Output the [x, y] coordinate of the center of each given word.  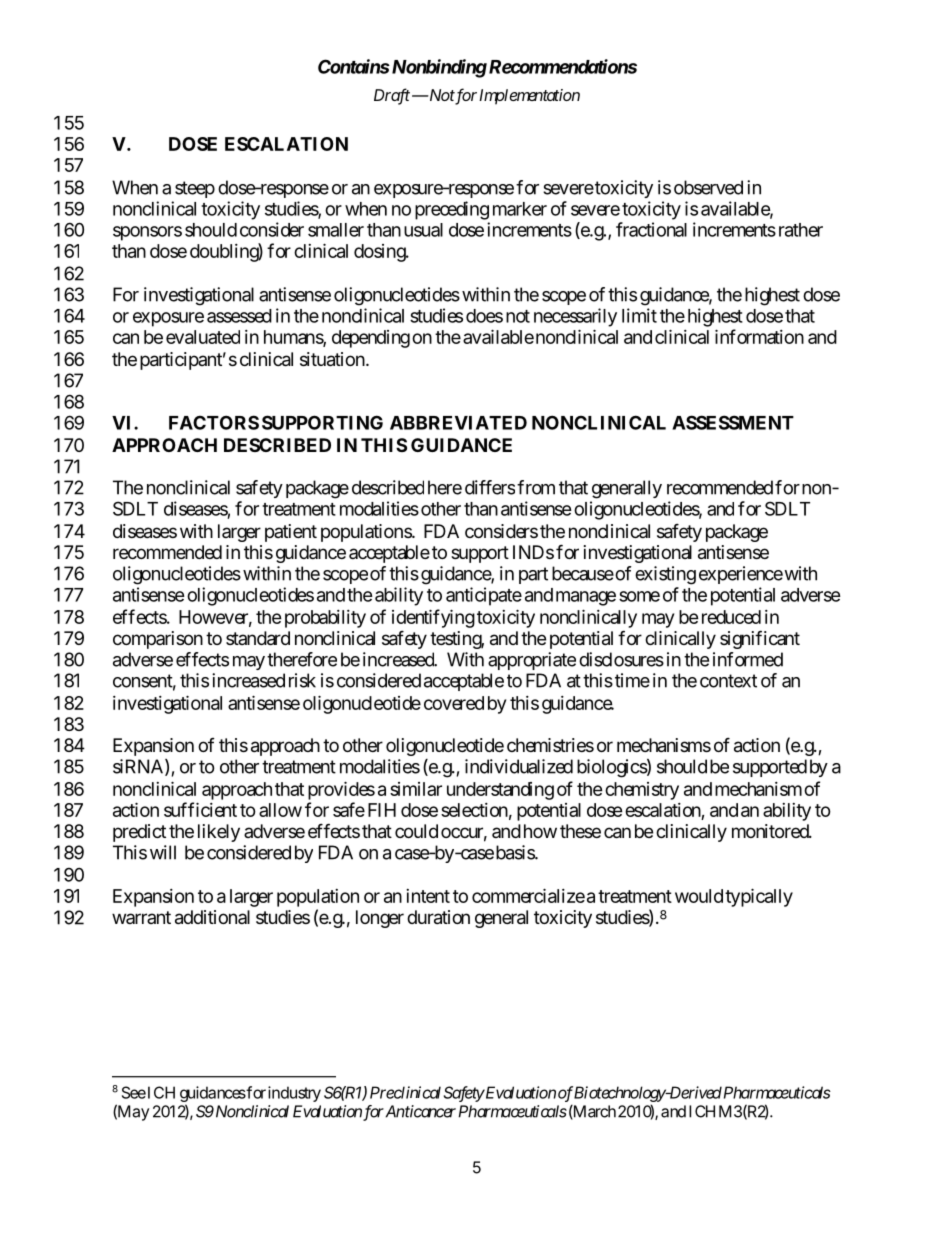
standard [258, 638]
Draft [392, 96]
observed [708, 187]
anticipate [484, 596]
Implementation [529, 97]
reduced [729, 617]
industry [294, 1094]
